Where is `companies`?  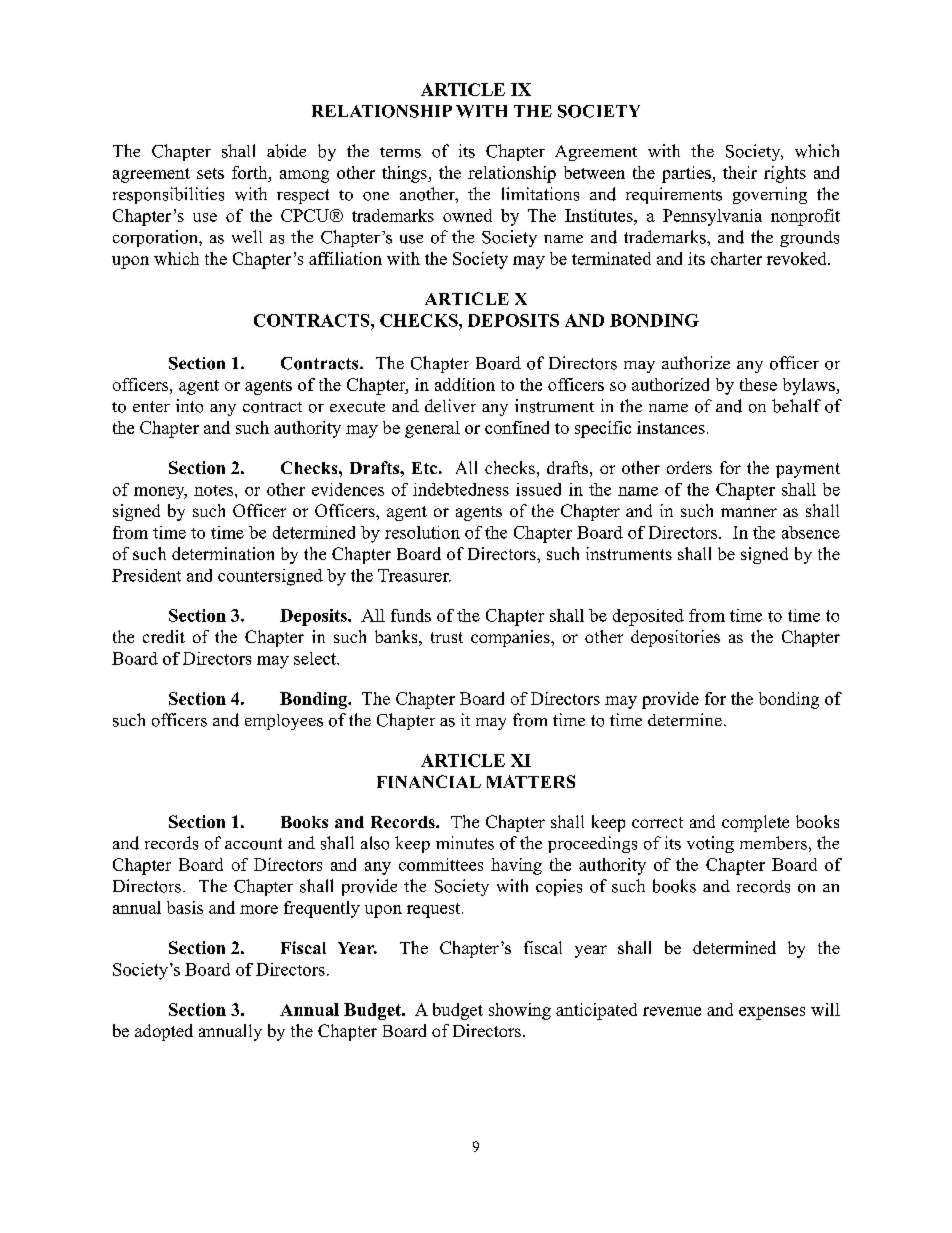 companies is located at coordinates (511, 638).
